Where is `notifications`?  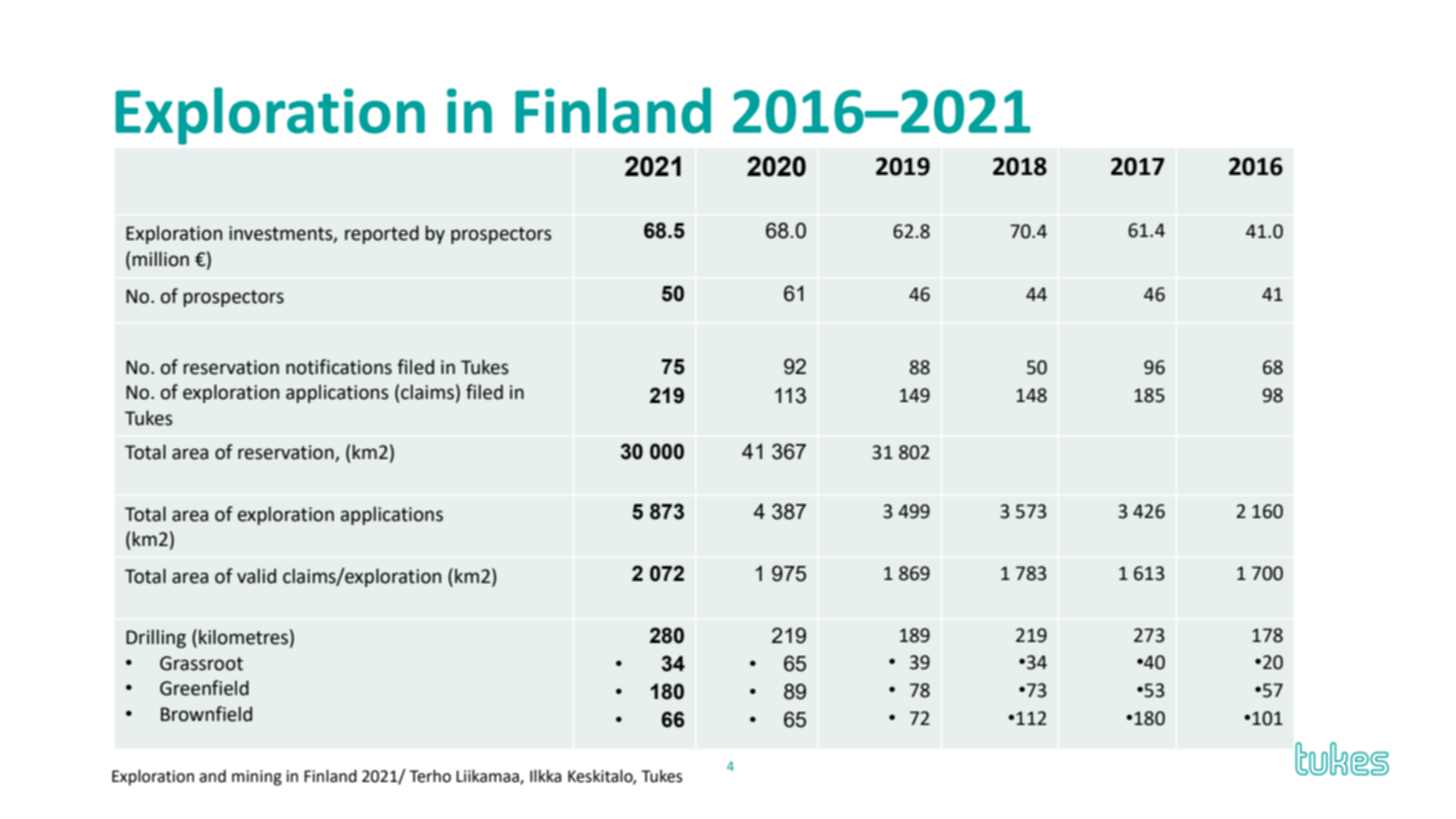 notifications is located at coordinates (339, 367).
